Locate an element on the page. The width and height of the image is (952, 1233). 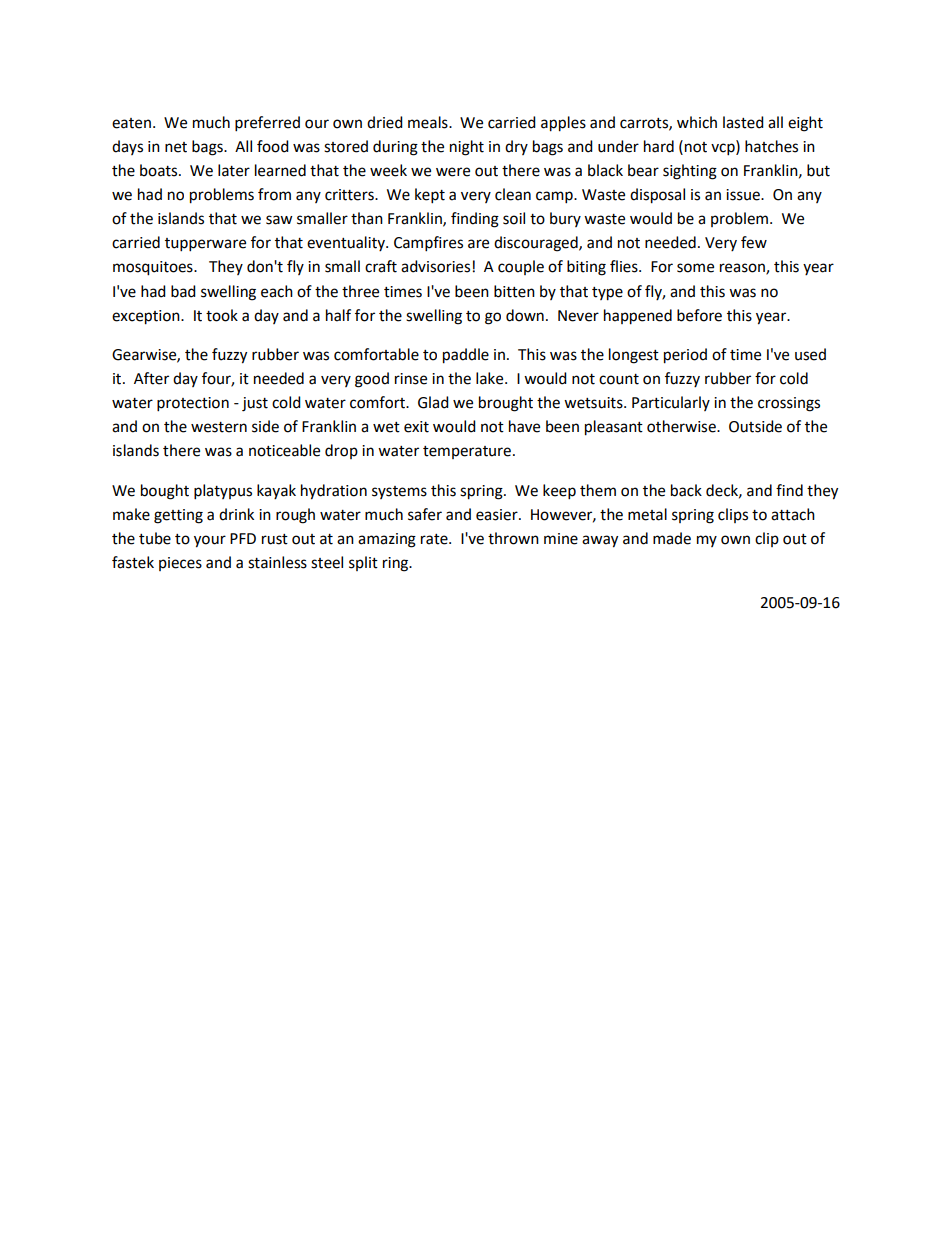
mosquitoes is located at coordinates (154, 268).
